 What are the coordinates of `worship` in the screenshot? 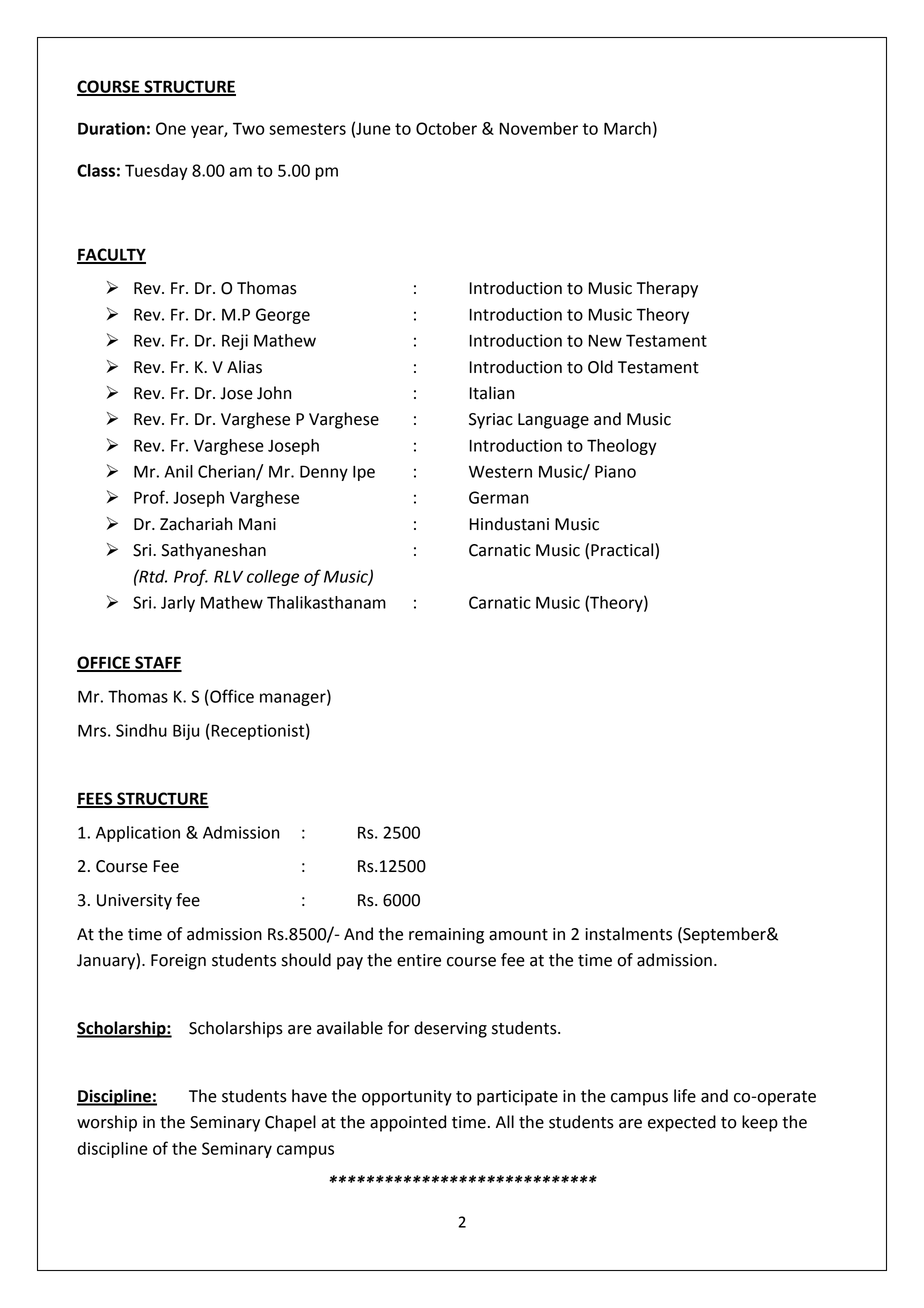 It's located at (107, 1123).
